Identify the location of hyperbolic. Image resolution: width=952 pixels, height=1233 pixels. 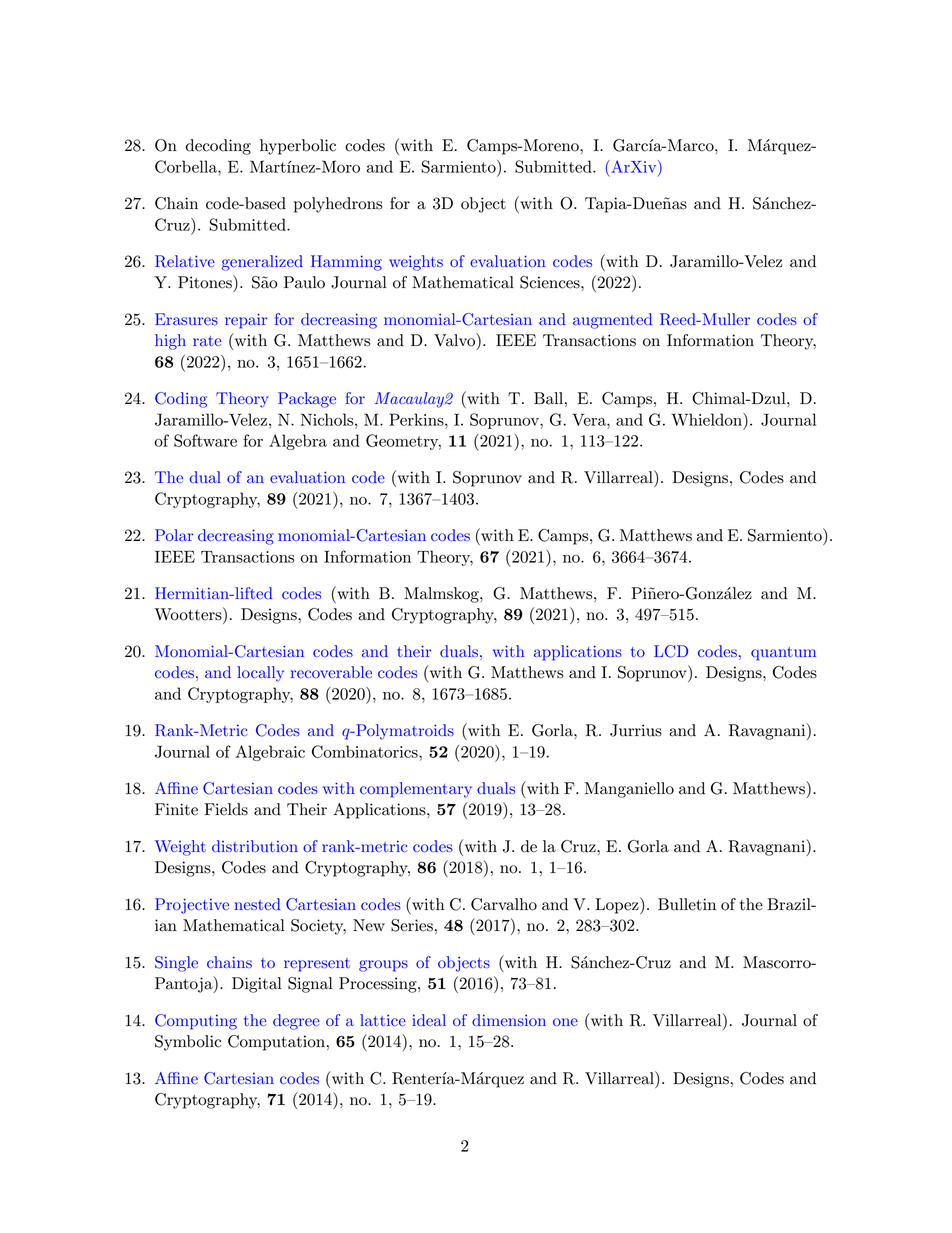
(298, 147).
